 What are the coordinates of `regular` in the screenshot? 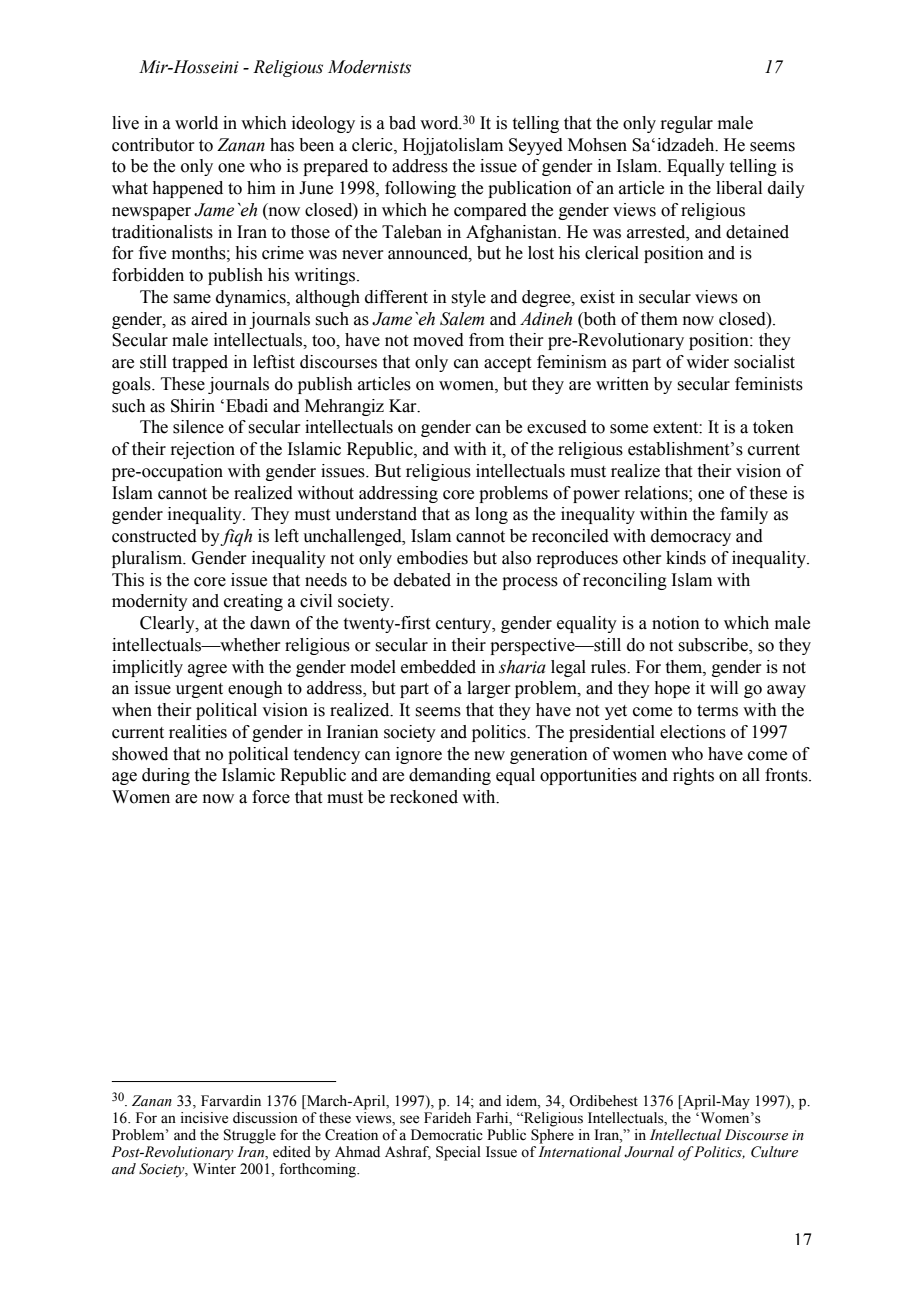 It's located at (686, 124).
